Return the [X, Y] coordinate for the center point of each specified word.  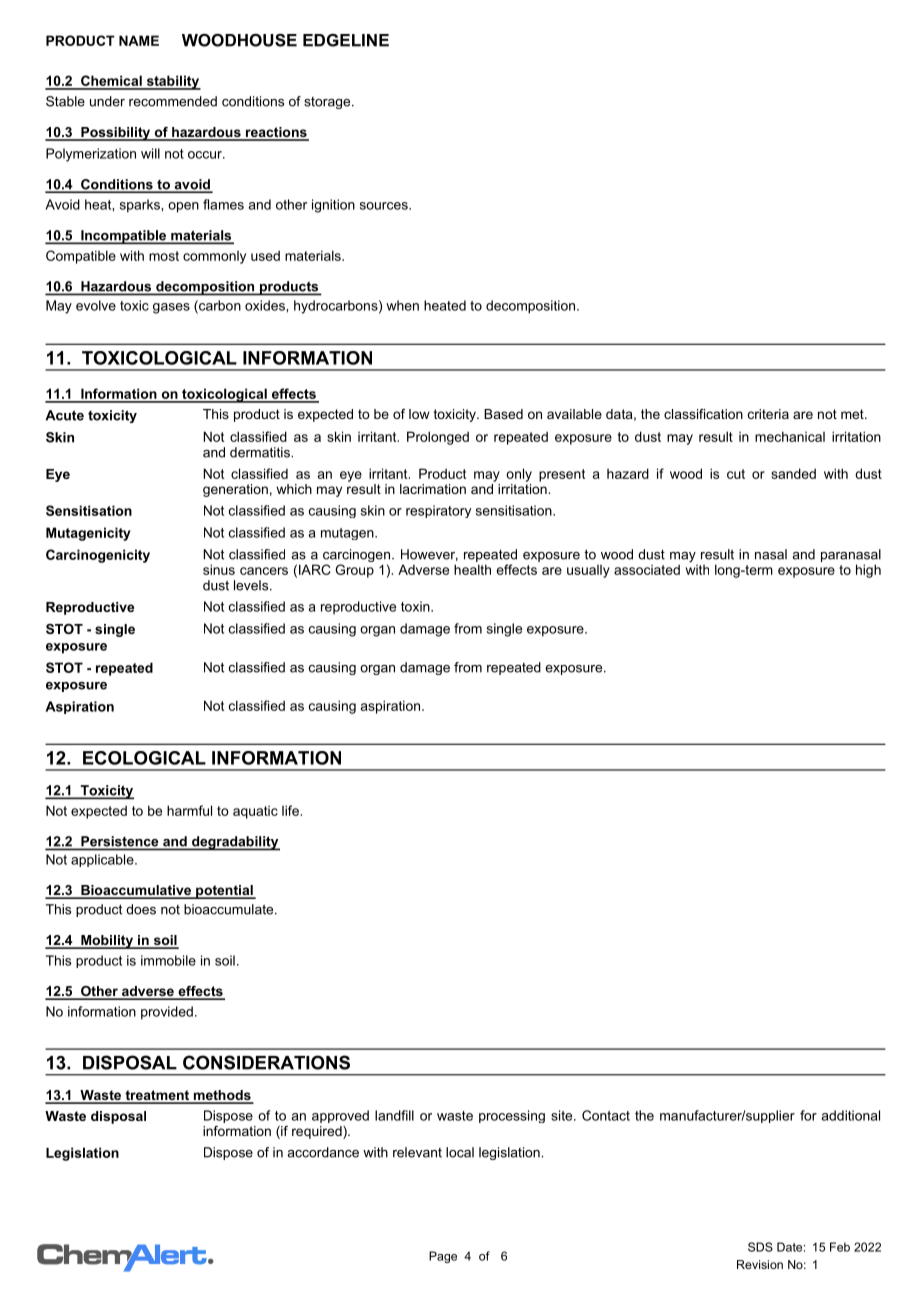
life [290, 810]
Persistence [120, 842]
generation [235, 490]
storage [328, 103]
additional [850, 1115]
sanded [793, 473]
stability [172, 82]
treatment [157, 1096]
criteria [768, 414]
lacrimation [433, 489]
